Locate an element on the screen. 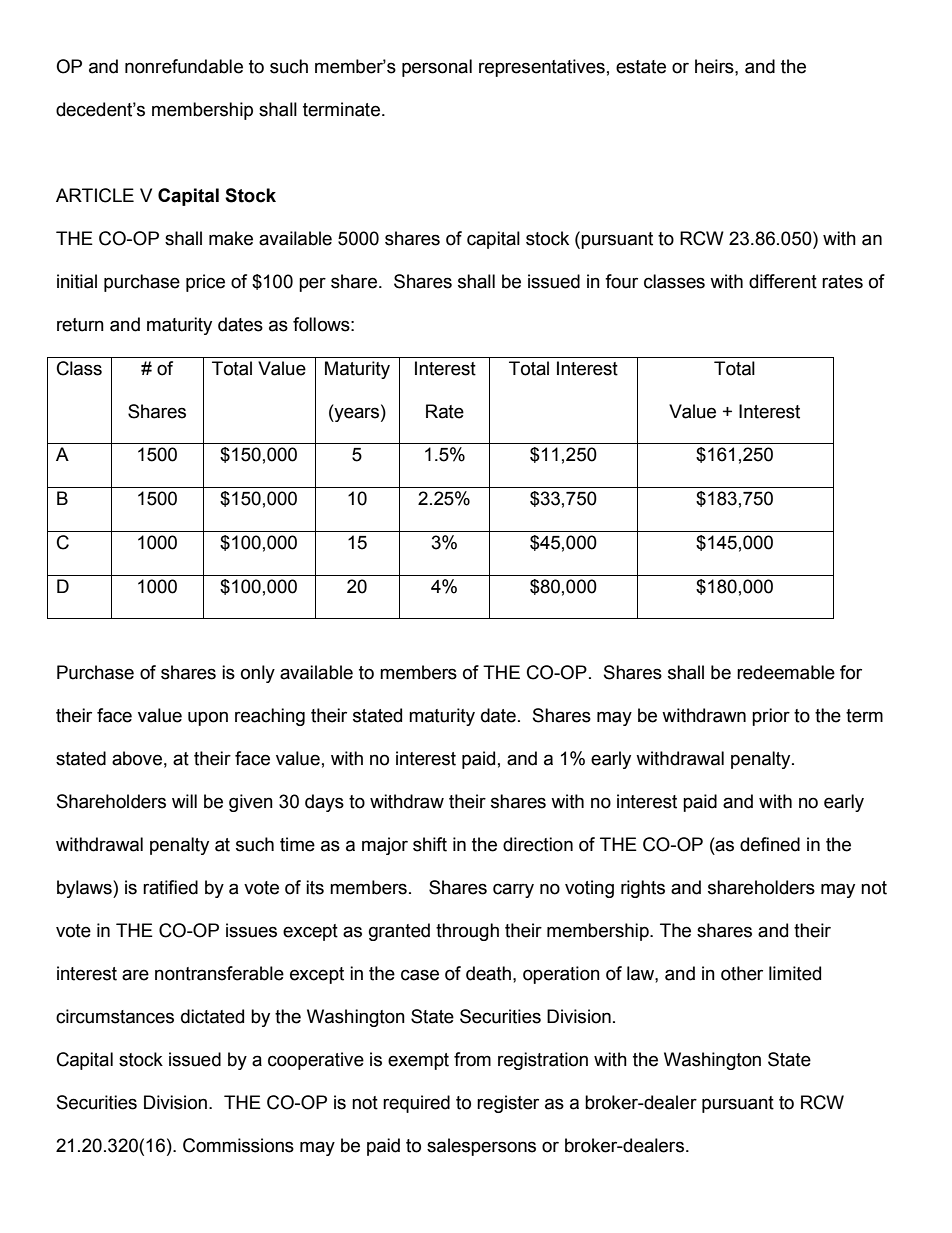  only is located at coordinates (258, 674).
